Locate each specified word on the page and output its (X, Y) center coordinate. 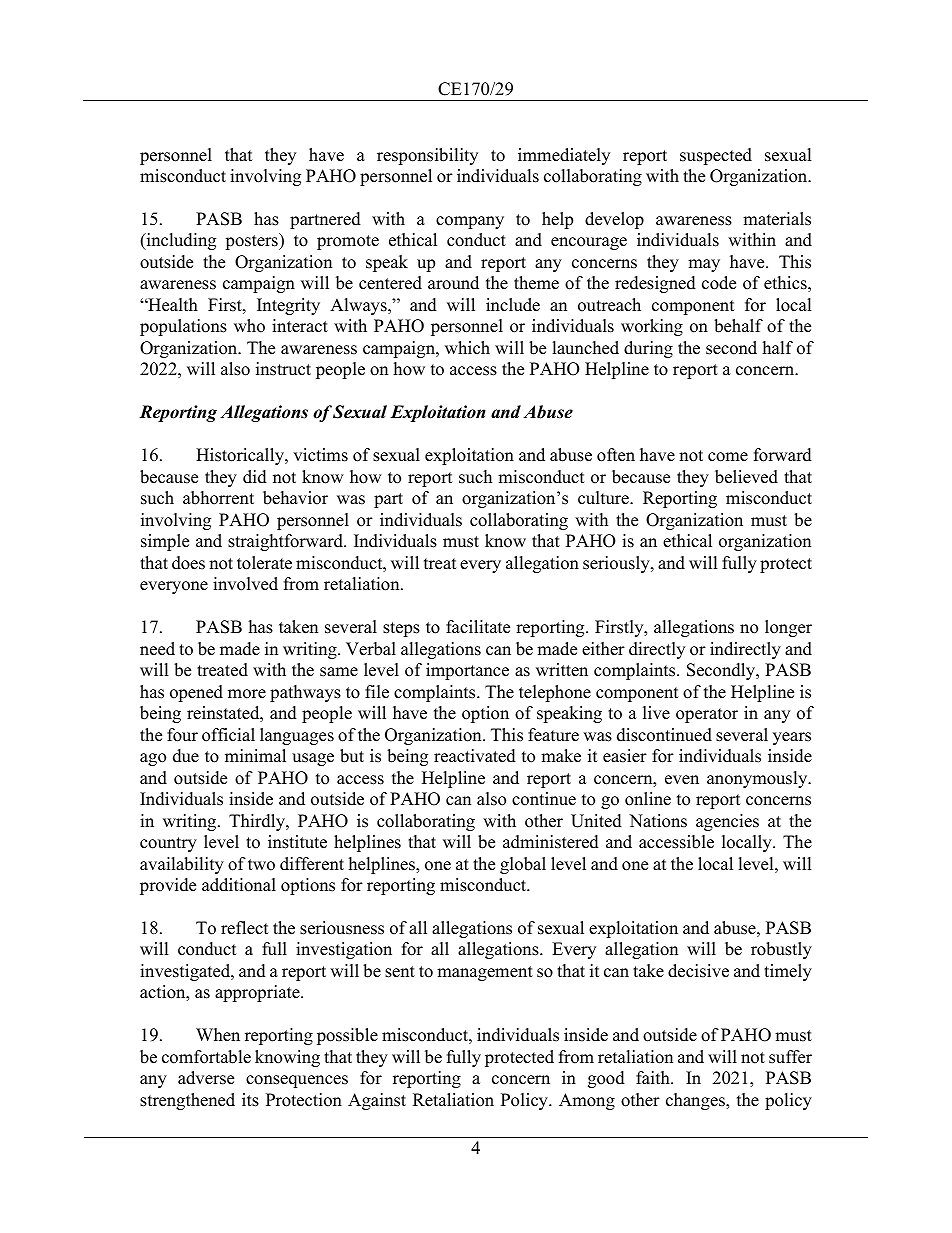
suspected (716, 156)
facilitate (478, 627)
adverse (206, 1078)
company (470, 222)
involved (245, 584)
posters (252, 241)
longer (788, 628)
